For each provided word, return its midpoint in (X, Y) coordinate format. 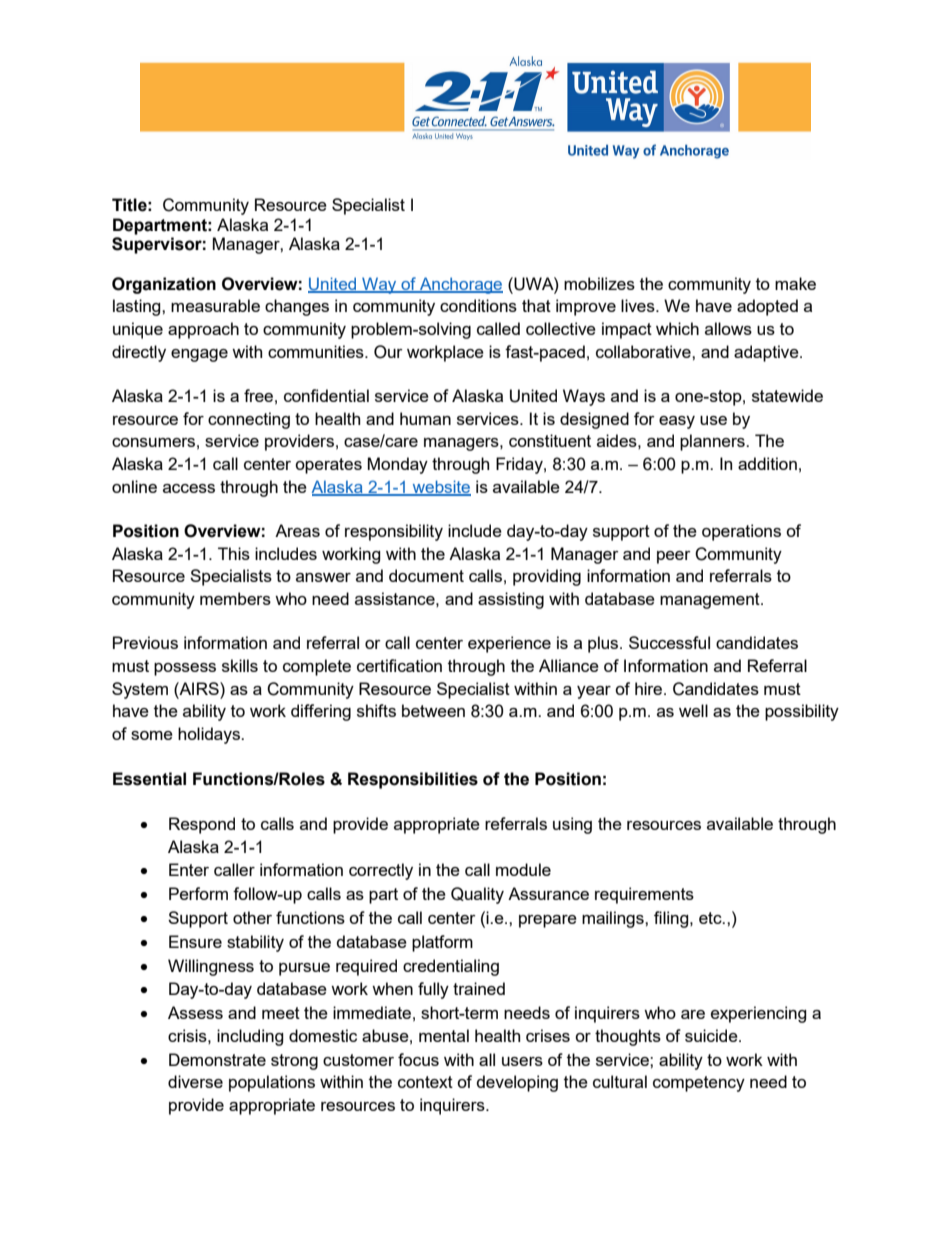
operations (741, 532)
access (189, 488)
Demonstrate (217, 1059)
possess (185, 669)
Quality (477, 895)
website (440, 487)
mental (444, 1035)
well (693, 710)
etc (711, 918)
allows (728, 328)
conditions (478, 305)
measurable (215, 305)
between (433, 710)
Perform (198, 893)
